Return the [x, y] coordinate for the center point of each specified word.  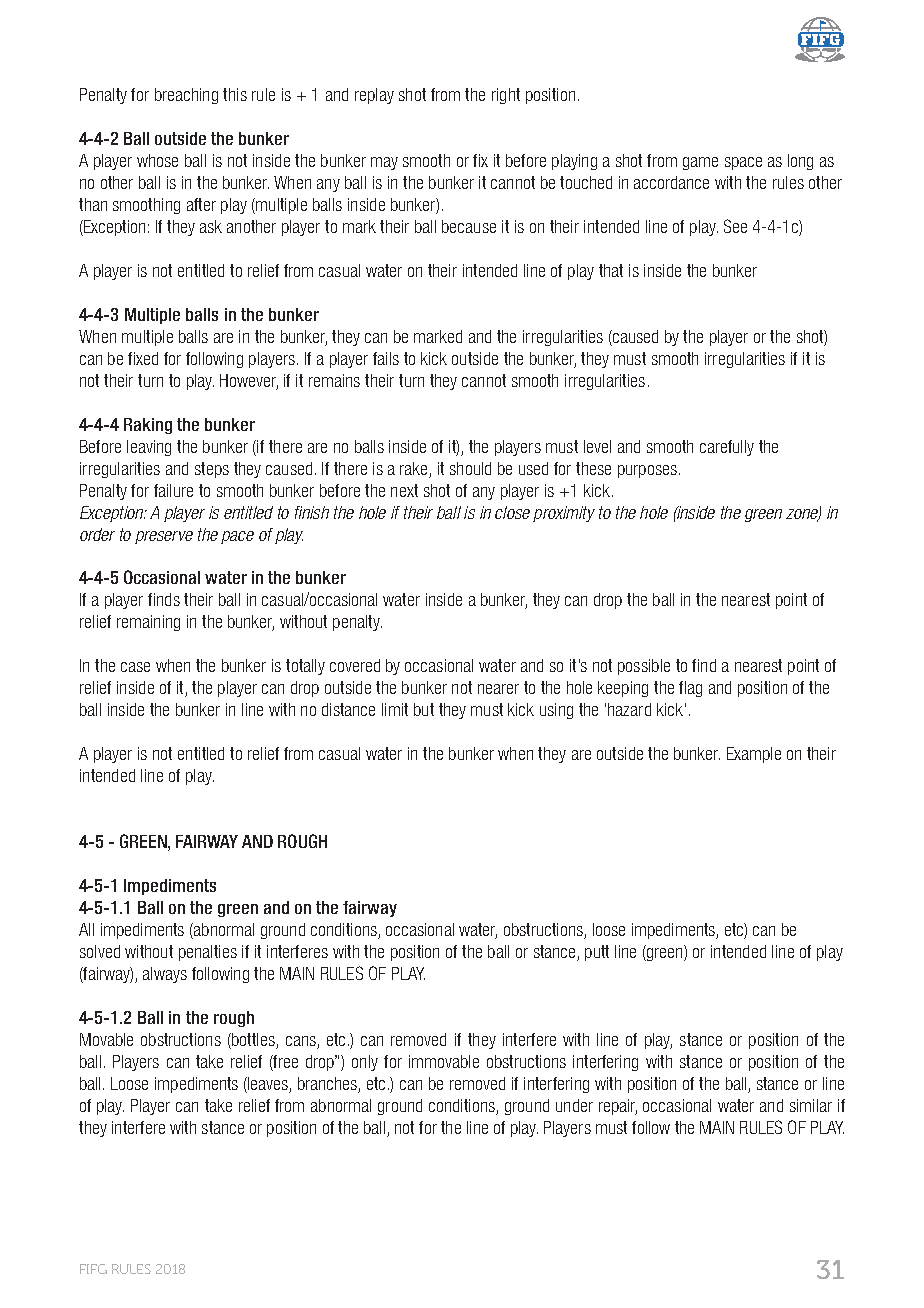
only [365, 1063]
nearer [498, 689]
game [700, 163]
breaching [186, 96]
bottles [253, 1041]
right [506, 96]
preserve [164, 537]
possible [644, 667]
